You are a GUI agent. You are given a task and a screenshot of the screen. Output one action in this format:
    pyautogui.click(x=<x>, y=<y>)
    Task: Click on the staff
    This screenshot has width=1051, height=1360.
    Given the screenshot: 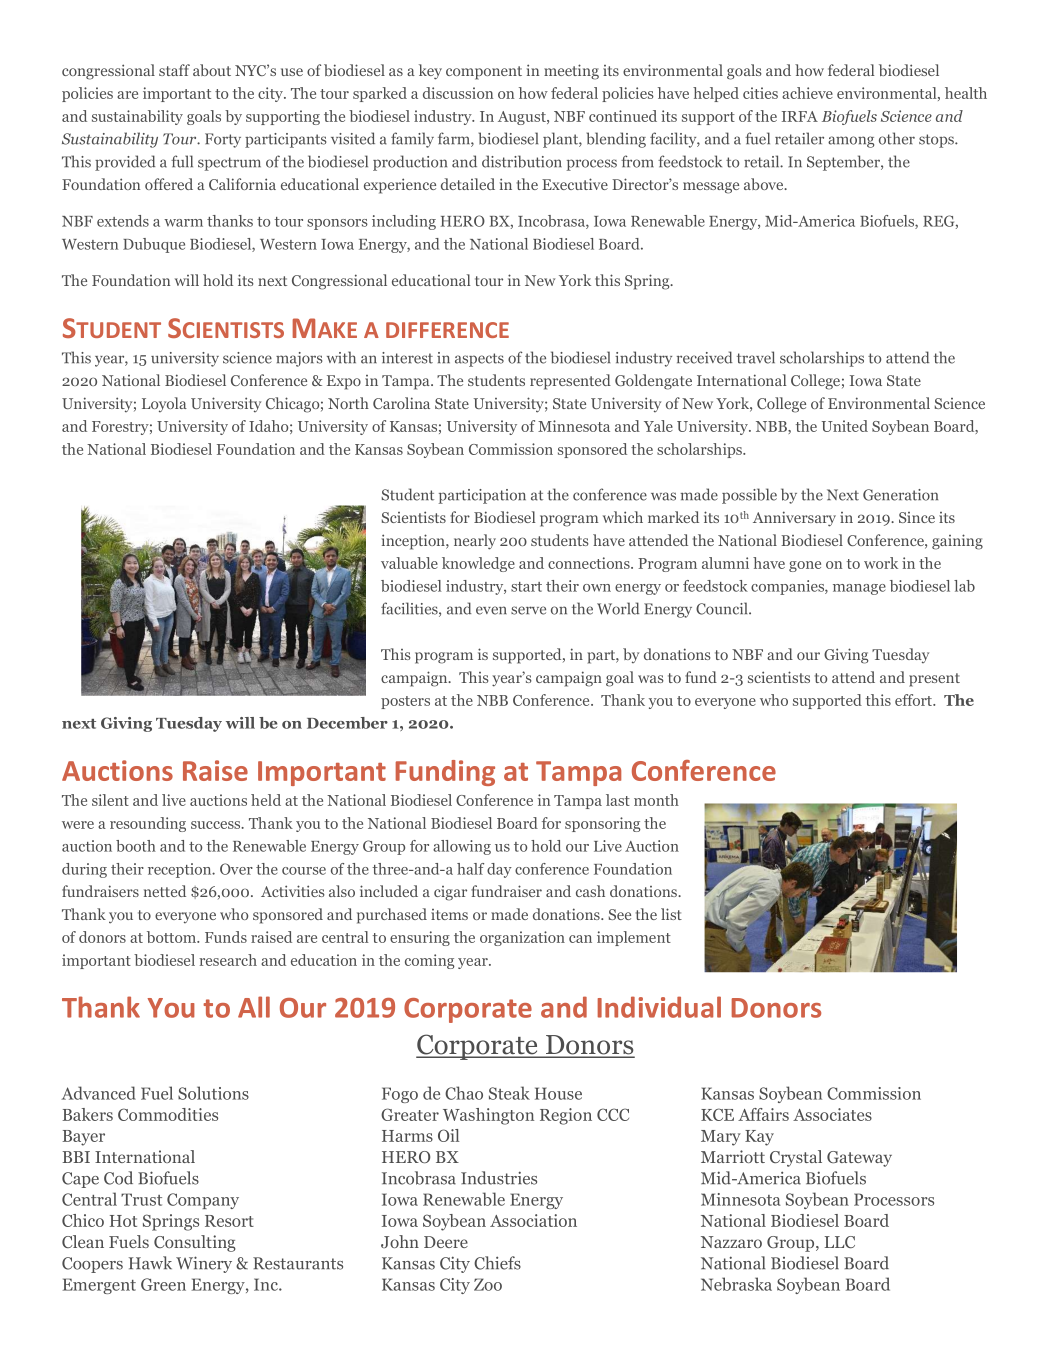 What is the action you would take?
    pyautogui.click(x=174, y=70)
